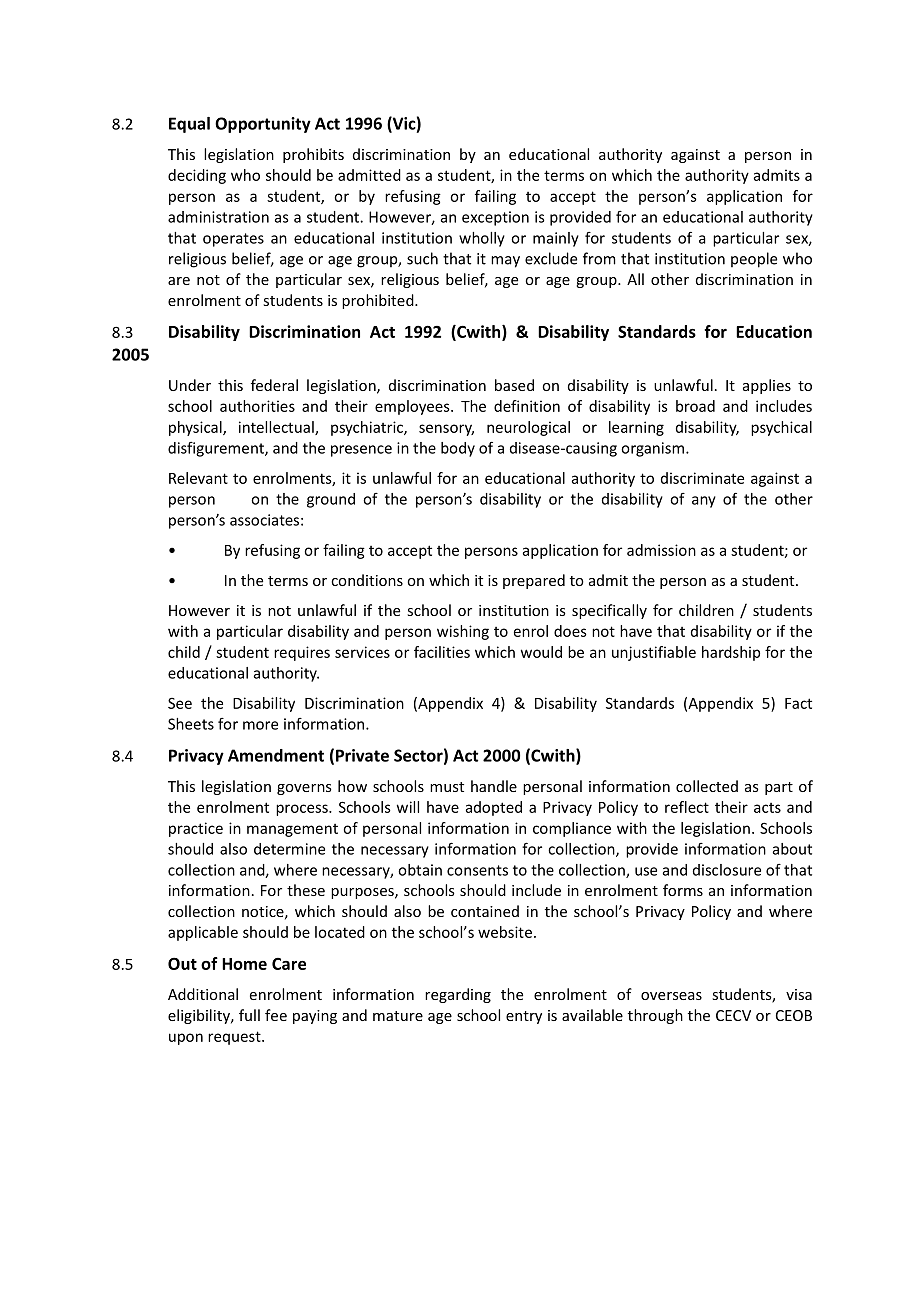 The image size is (924, 1308). Describe the element at coordinates (754, 260) in the page. I see `people` at that location.
